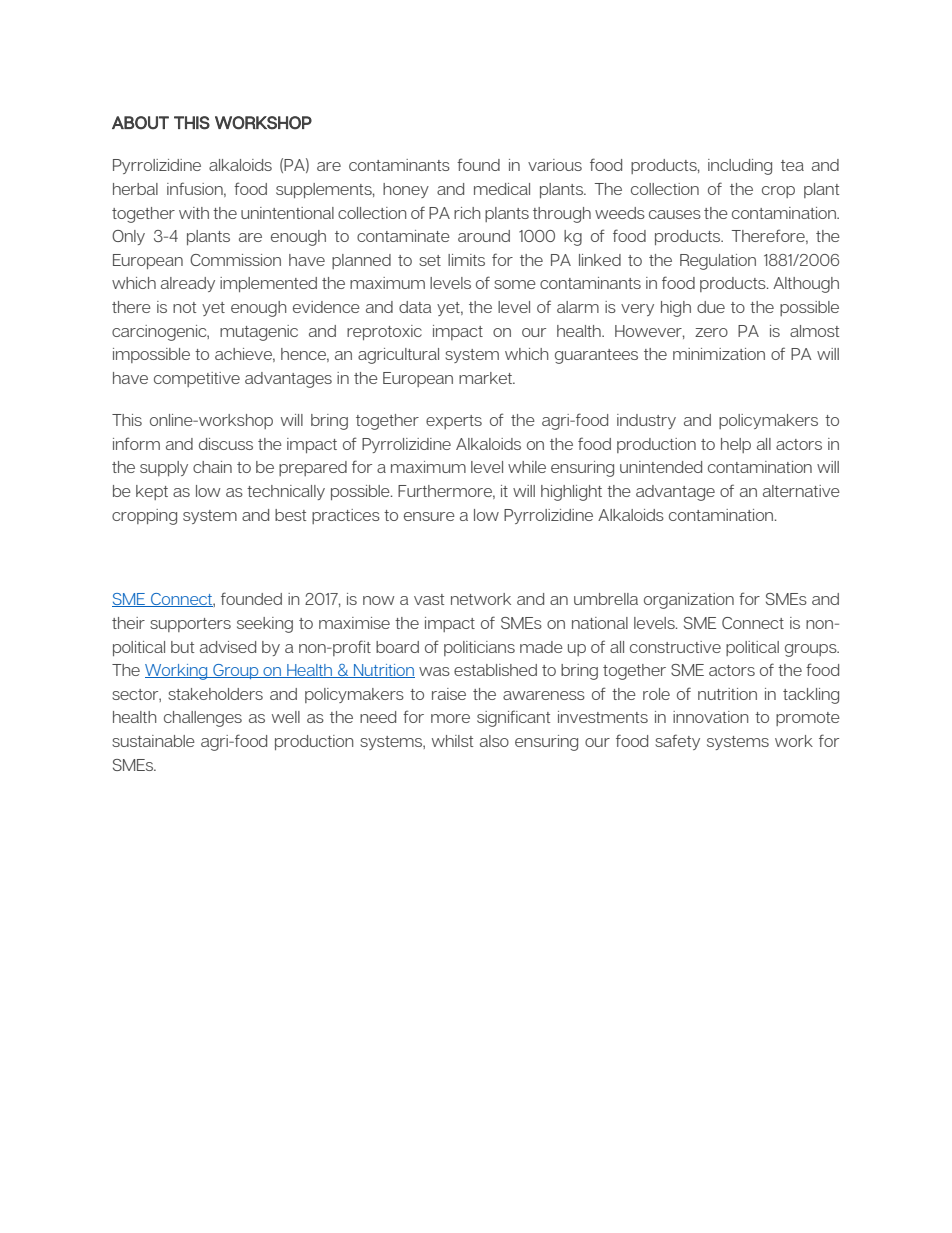 This screenshot has width=952, height=1233. I want to click on various, so click(555, 165).
